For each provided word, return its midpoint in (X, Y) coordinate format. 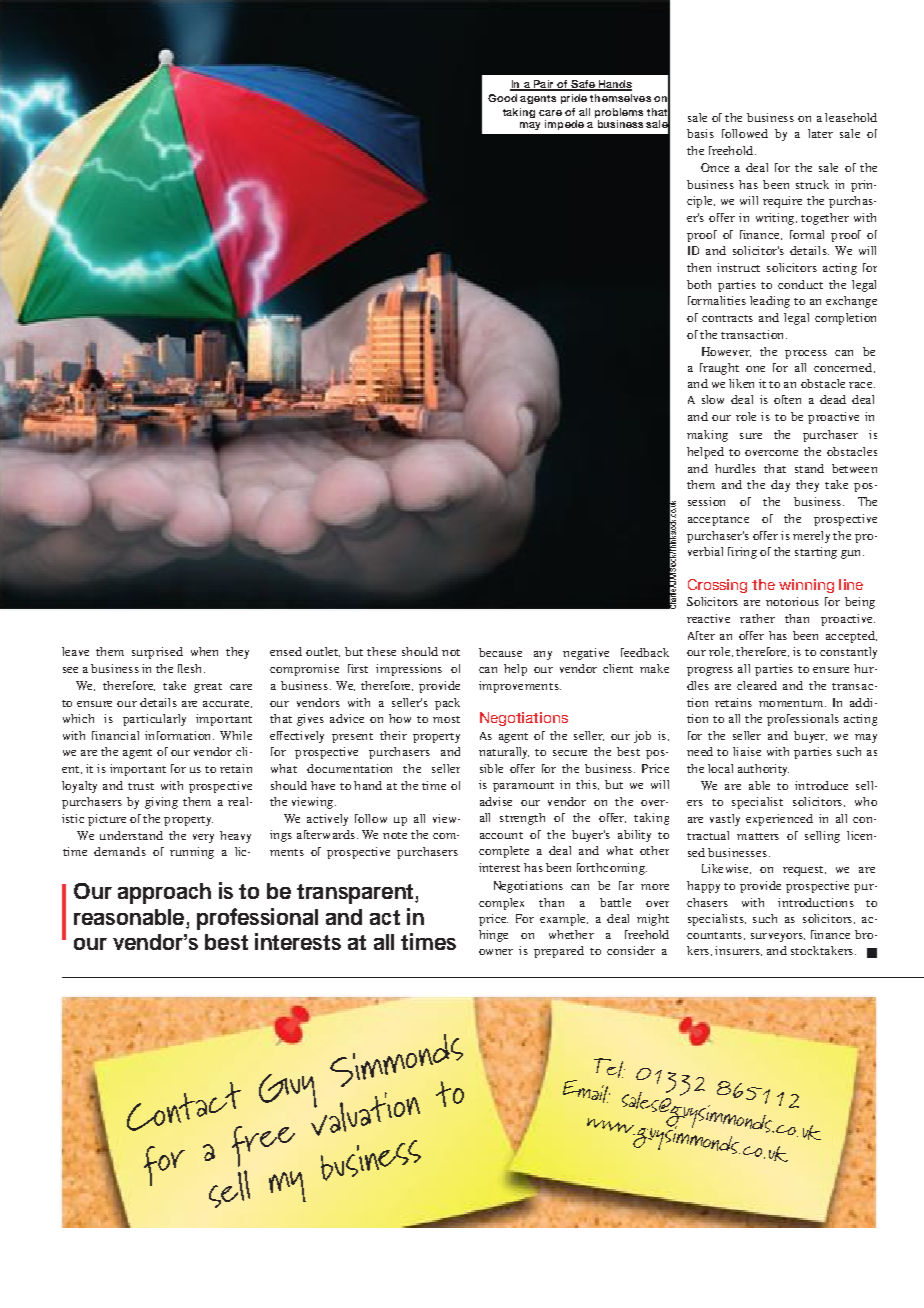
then (699, 267)
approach (164, 893)
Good (502, 98)
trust (141, 786)
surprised (157, 653)
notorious (792, 601)
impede (564, 125)
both (699, 284)
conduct (800, 284)
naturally (504, 753)
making (707, 436)
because (500, 652)
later (820, 133)
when (204, 651)
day (780, 486)
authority (763, 770)
